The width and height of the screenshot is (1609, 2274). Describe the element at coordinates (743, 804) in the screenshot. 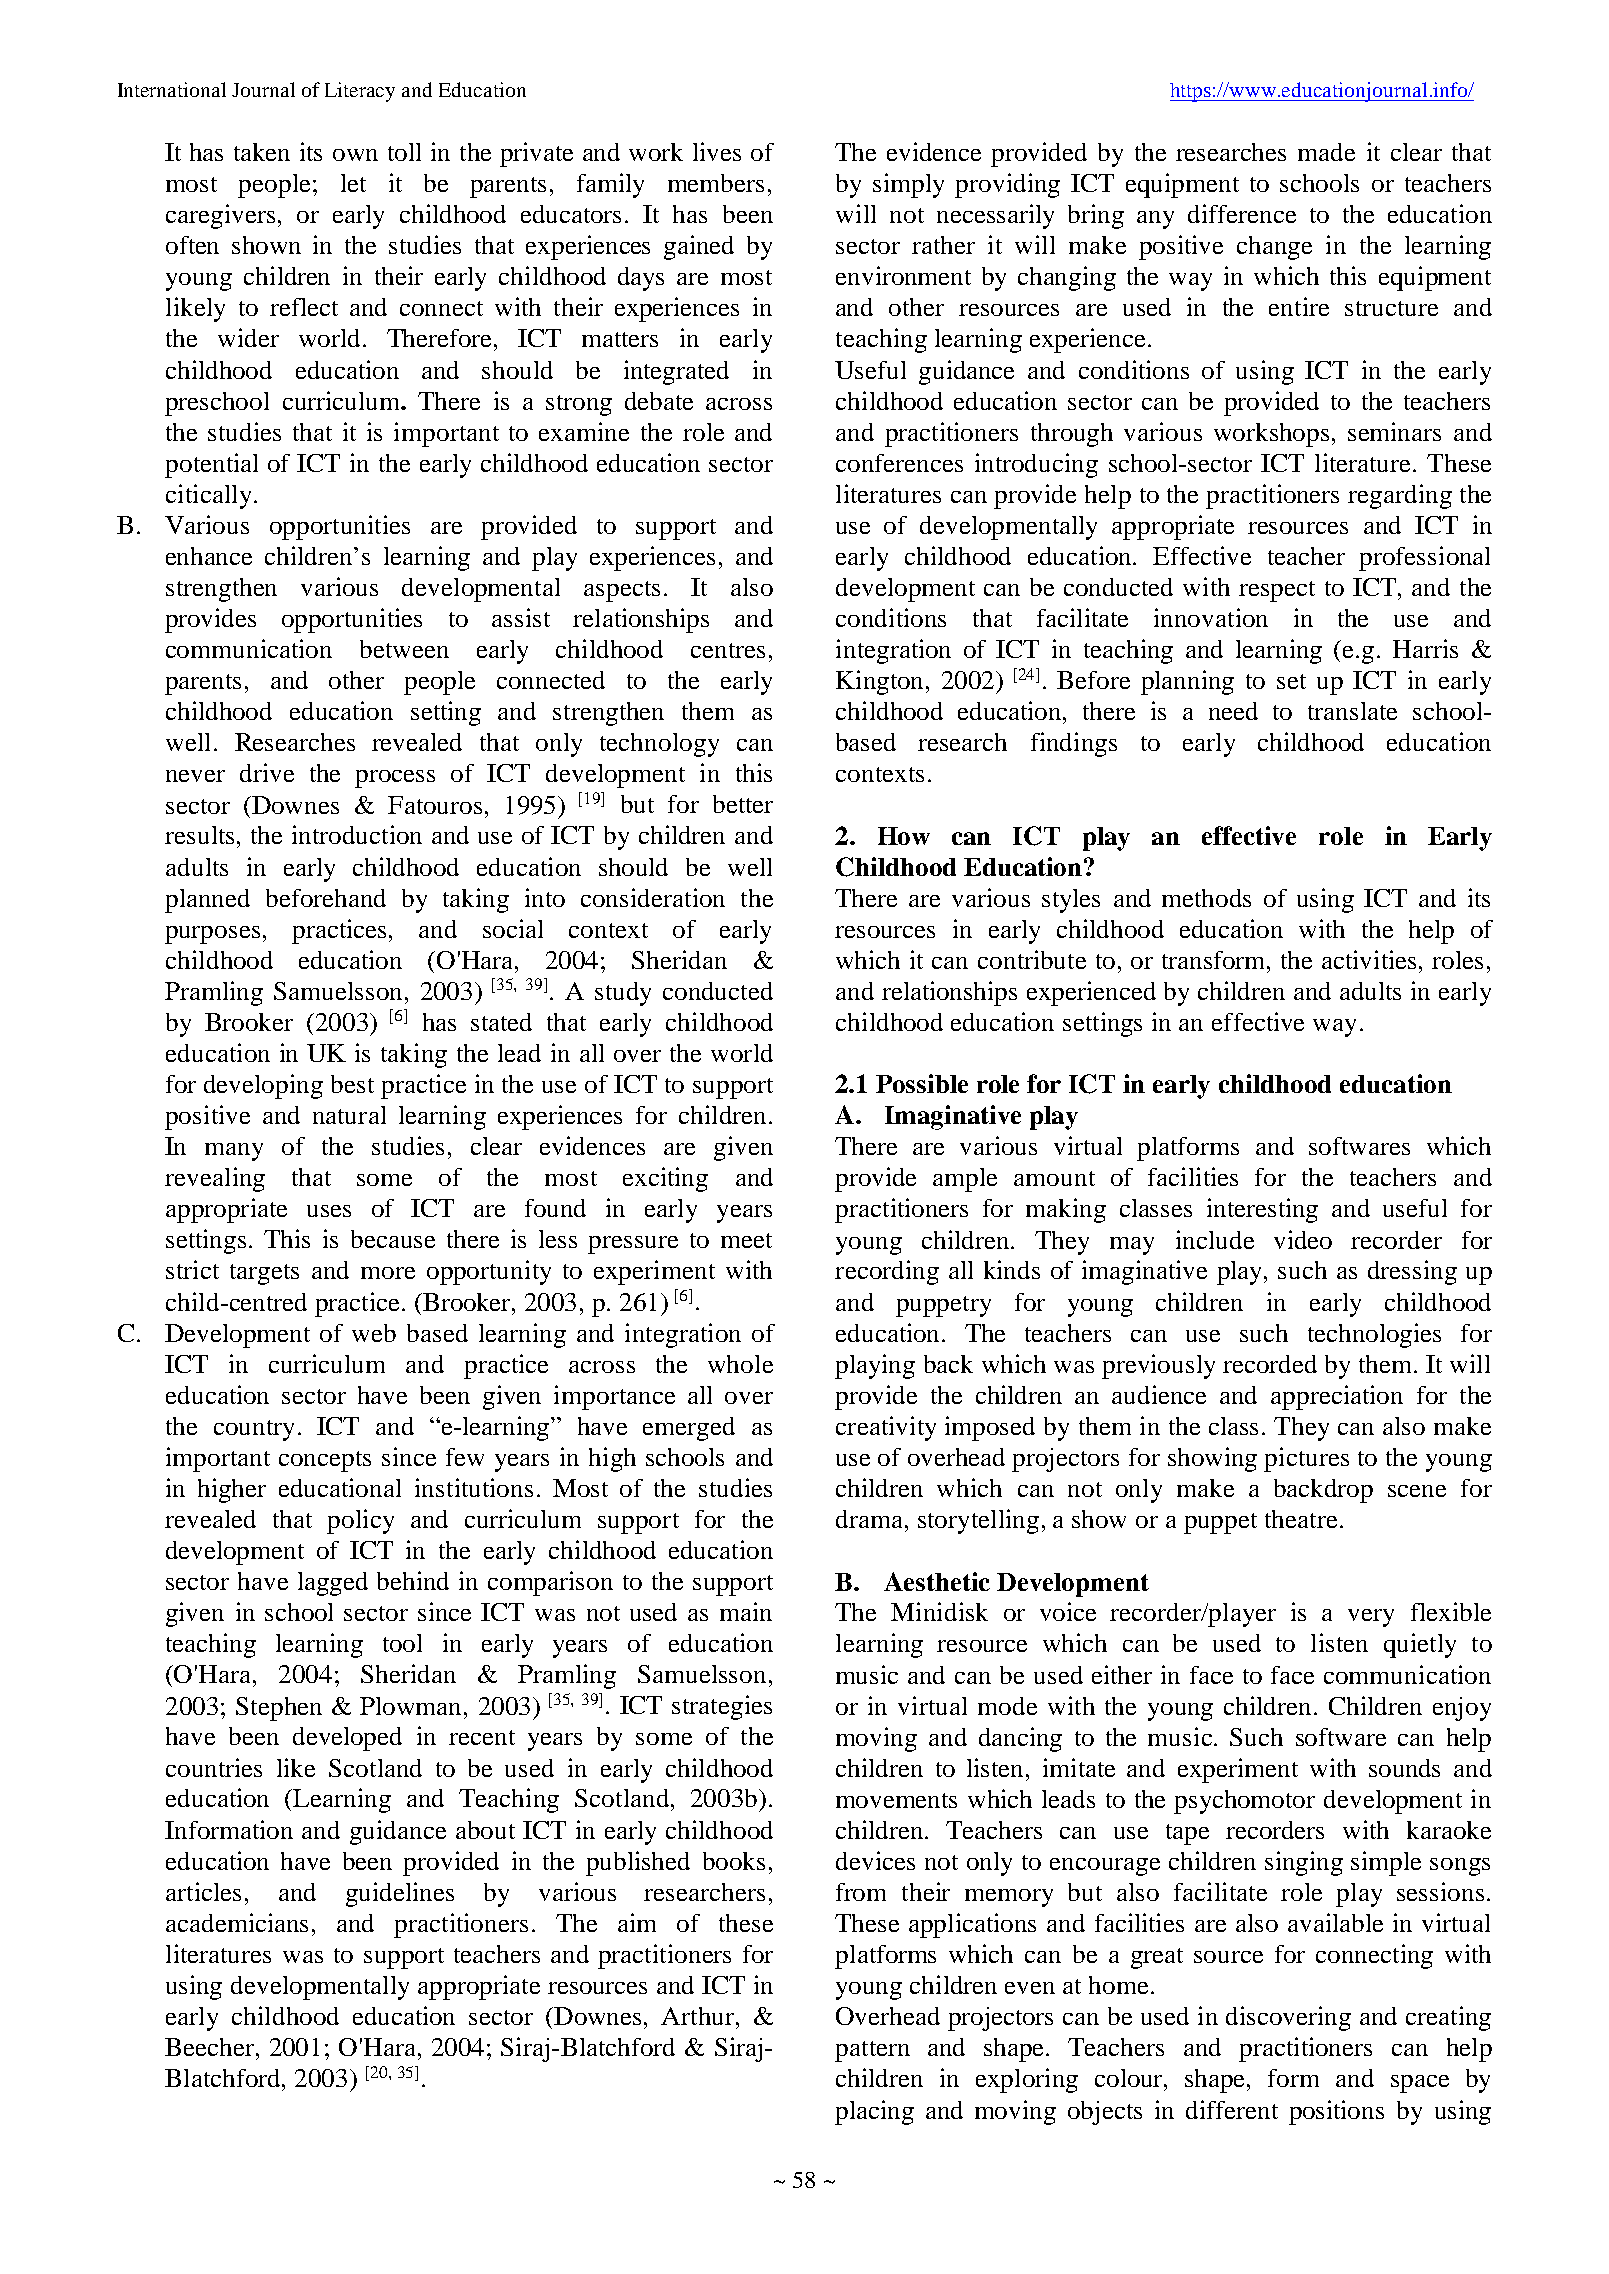

I see `better` at that location.
